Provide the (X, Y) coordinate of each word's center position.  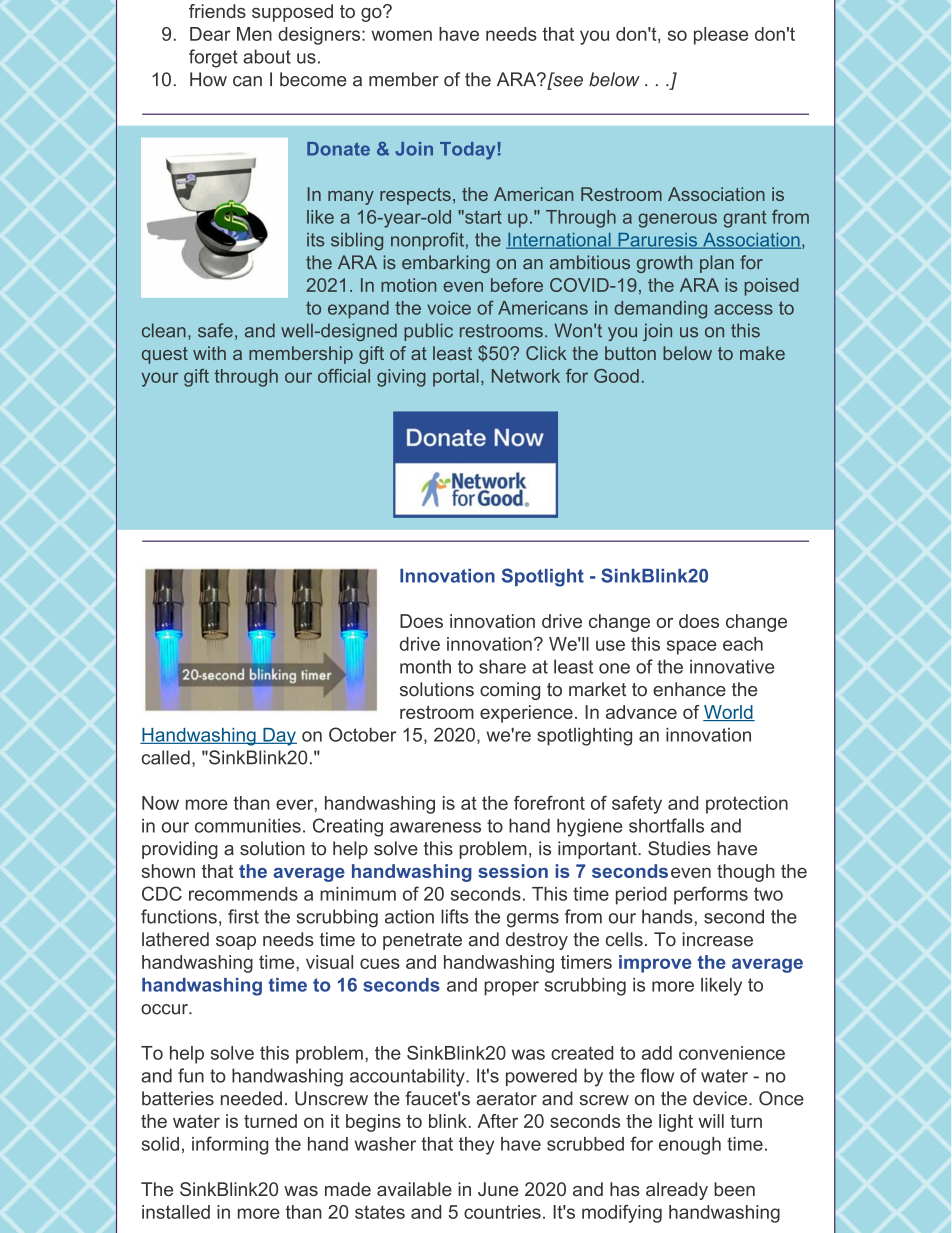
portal (456, 378)
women (401, 35)
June (498, 1189)
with (209, 353)
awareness (435, 827)
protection (747, 805)
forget (213, 58)
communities (248, 825)
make (762, 353)
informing (230, 1145)
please (721, 36)
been (734, 1189)
